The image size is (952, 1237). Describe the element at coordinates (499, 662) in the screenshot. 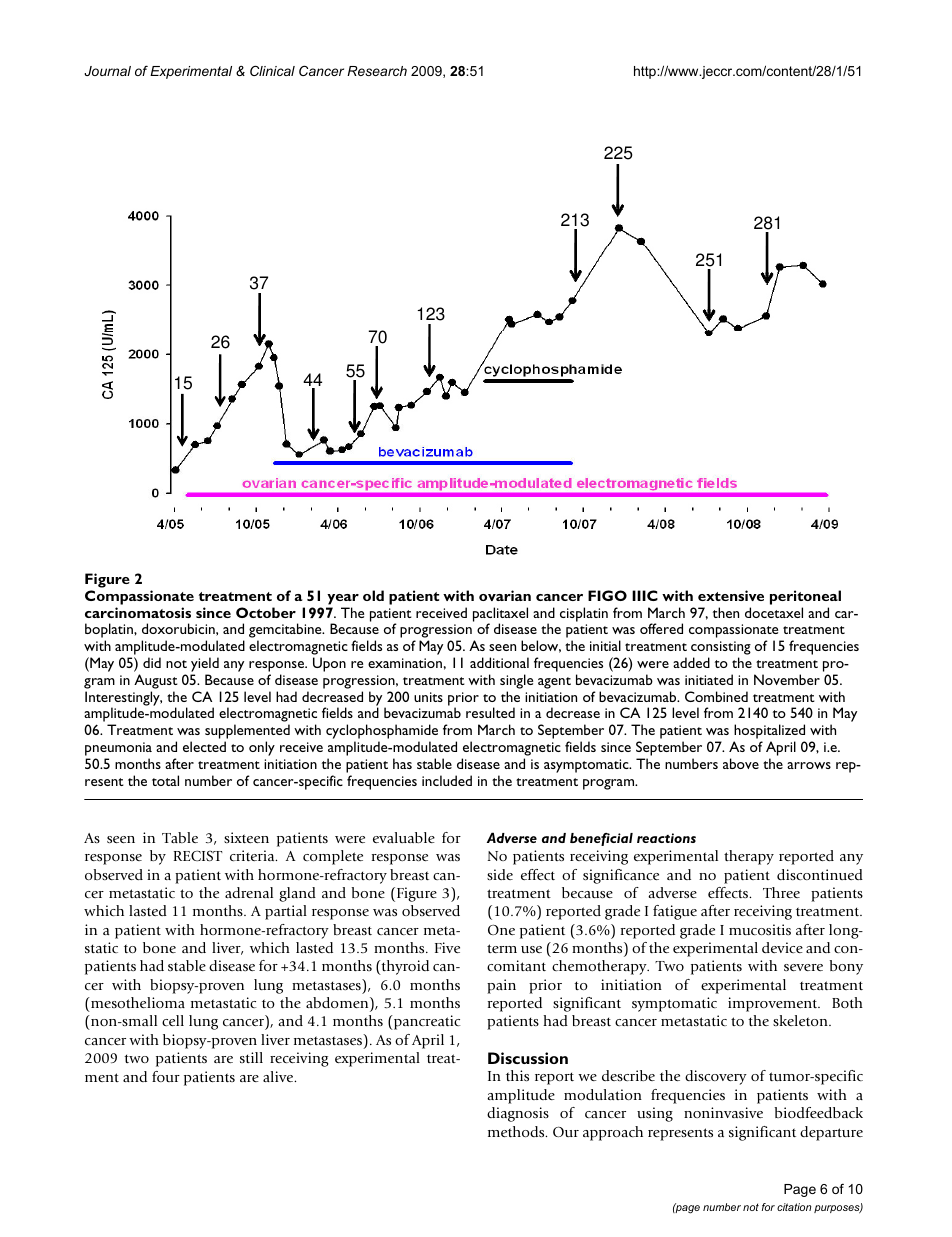

I see `additional` at that location.
